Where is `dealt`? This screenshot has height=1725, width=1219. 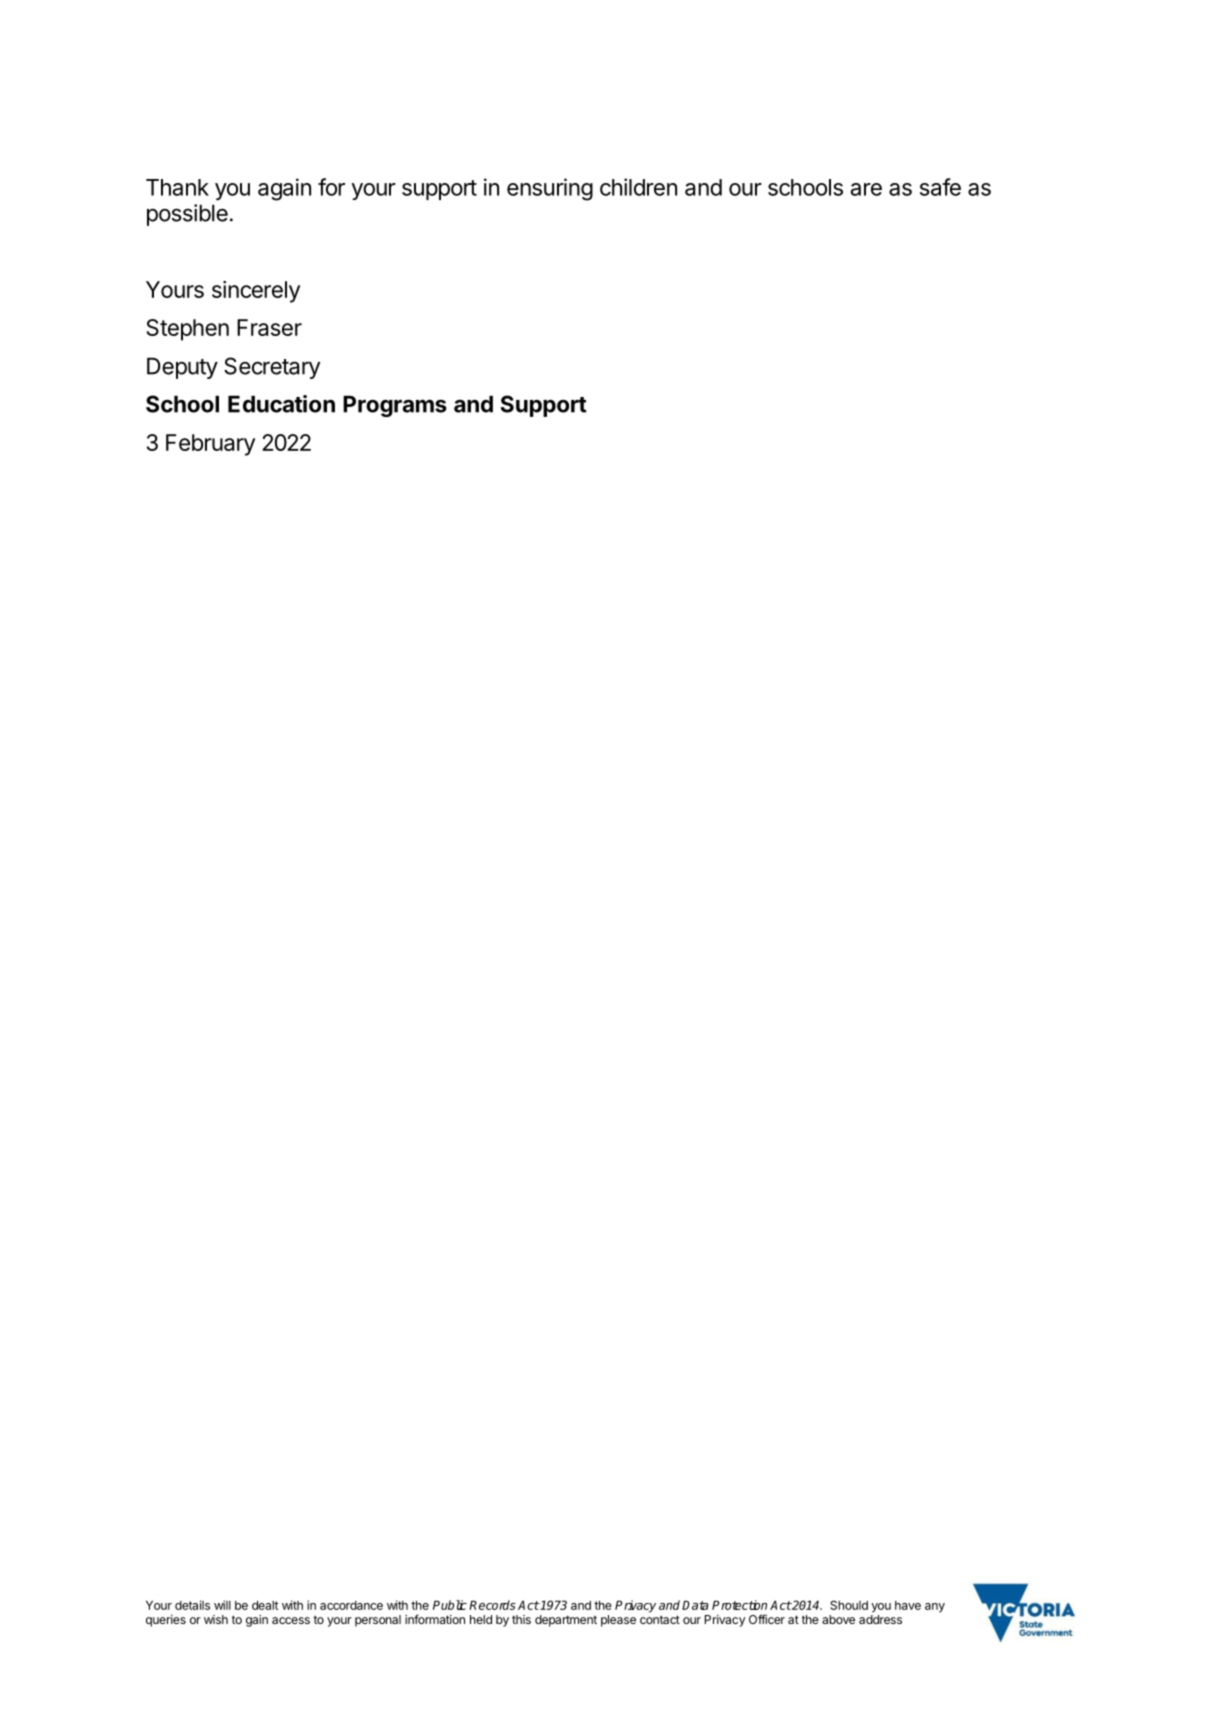 dealt is located at coordinates (265, 1605).
